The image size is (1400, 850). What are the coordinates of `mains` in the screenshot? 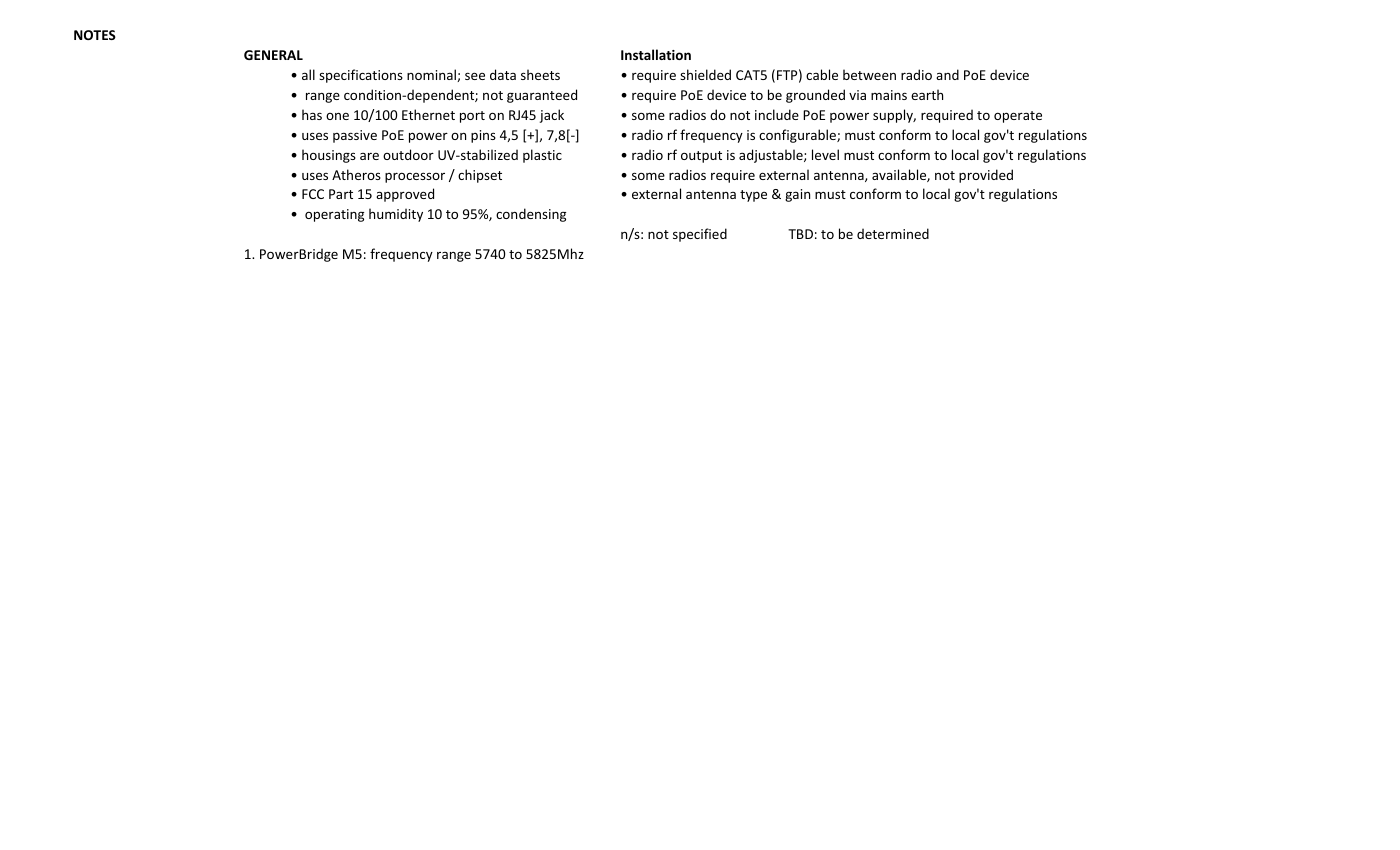 It's located at (889, 95).
